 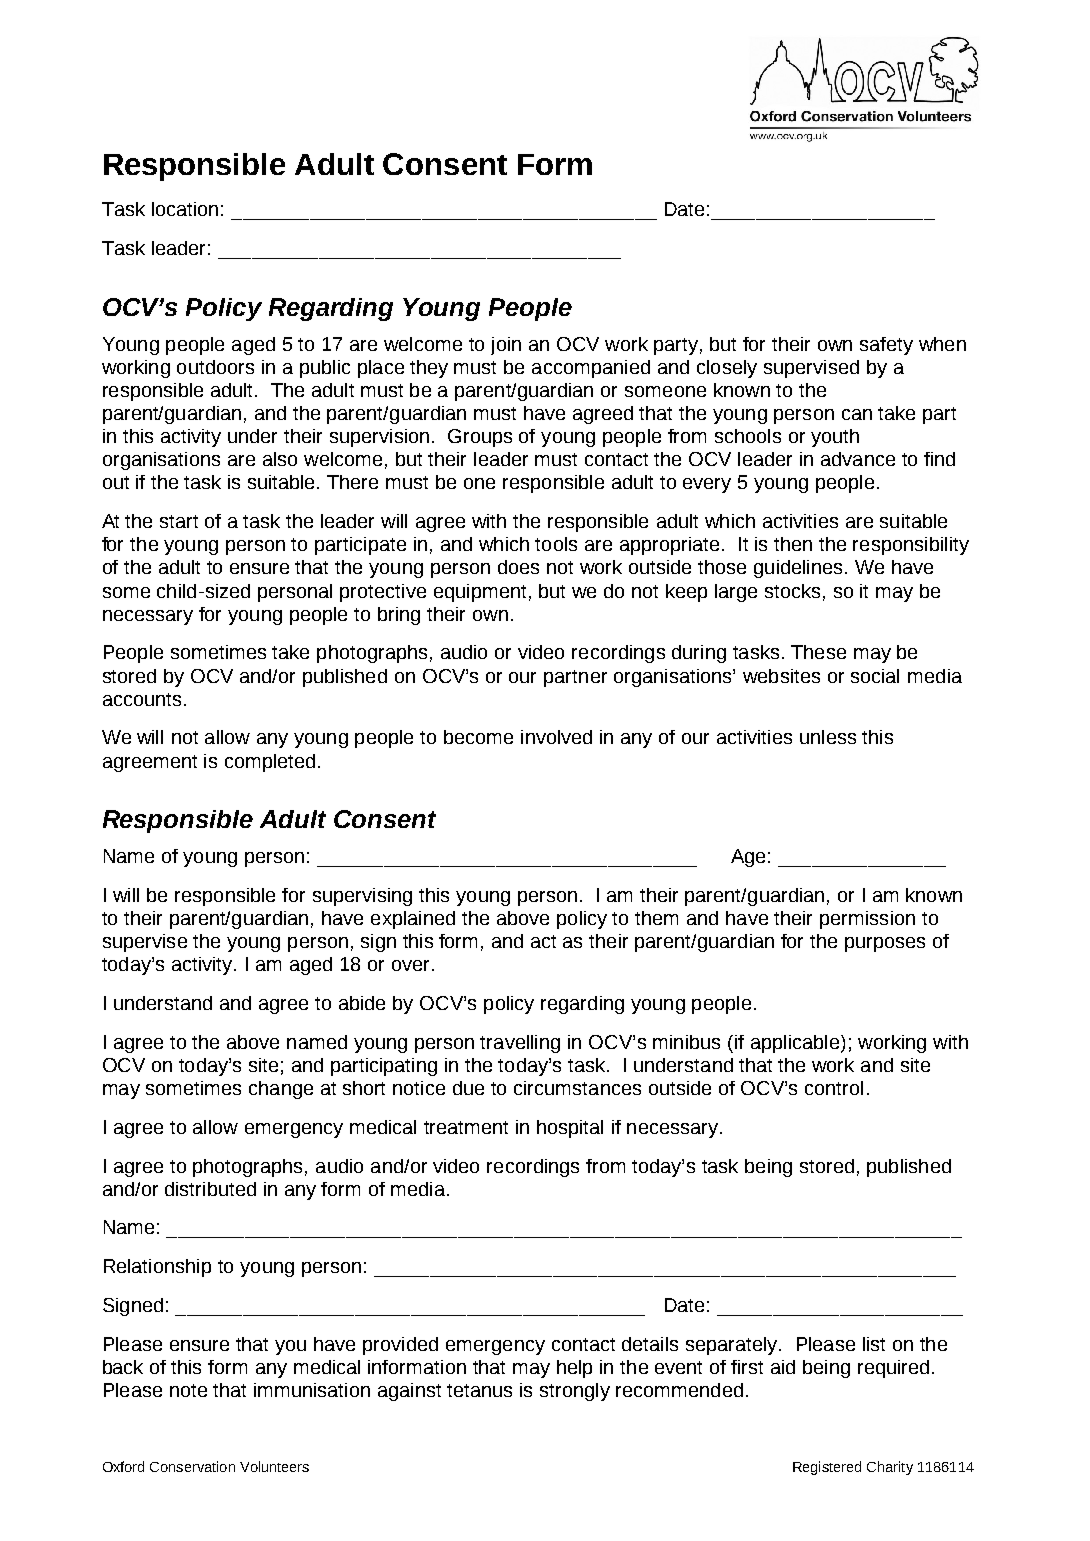 What do you see at coordinates (575, 1392) in the screenshot?
I see `strongly` at bounding box center [575, 1392].
